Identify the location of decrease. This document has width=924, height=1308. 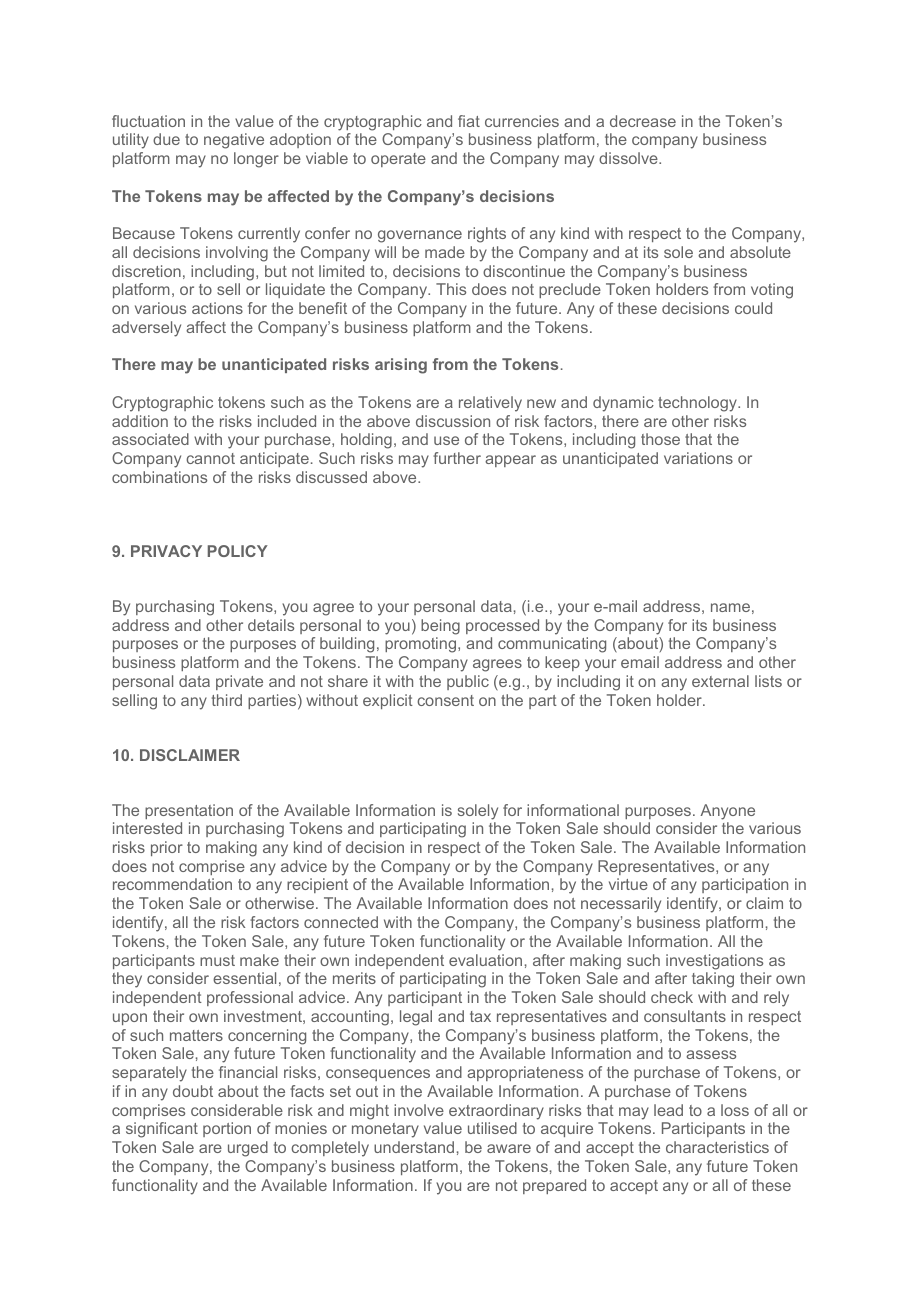
(643, 121).
